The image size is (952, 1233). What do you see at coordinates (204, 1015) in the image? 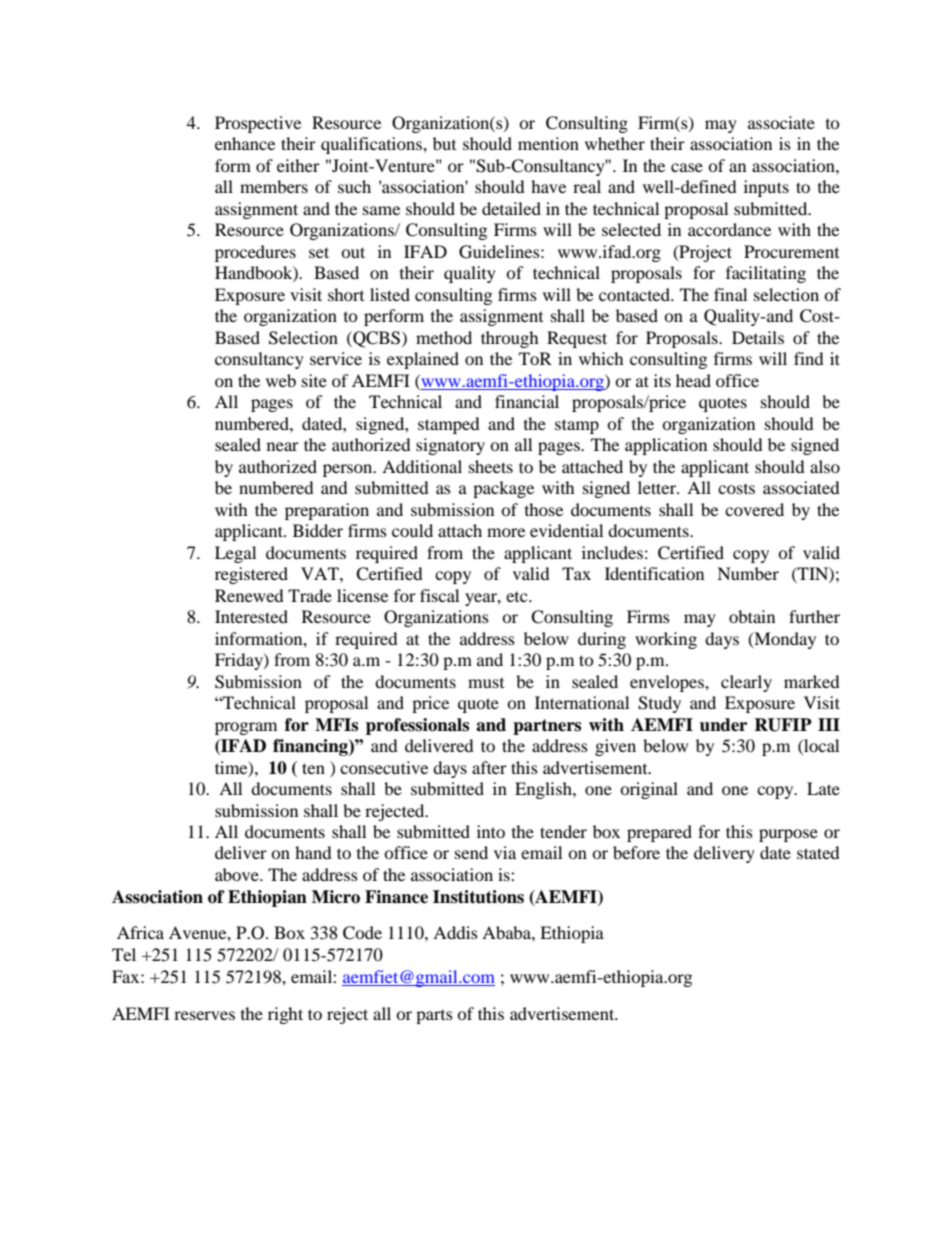
I see `reserves` at bounding box center [204, 1015].
